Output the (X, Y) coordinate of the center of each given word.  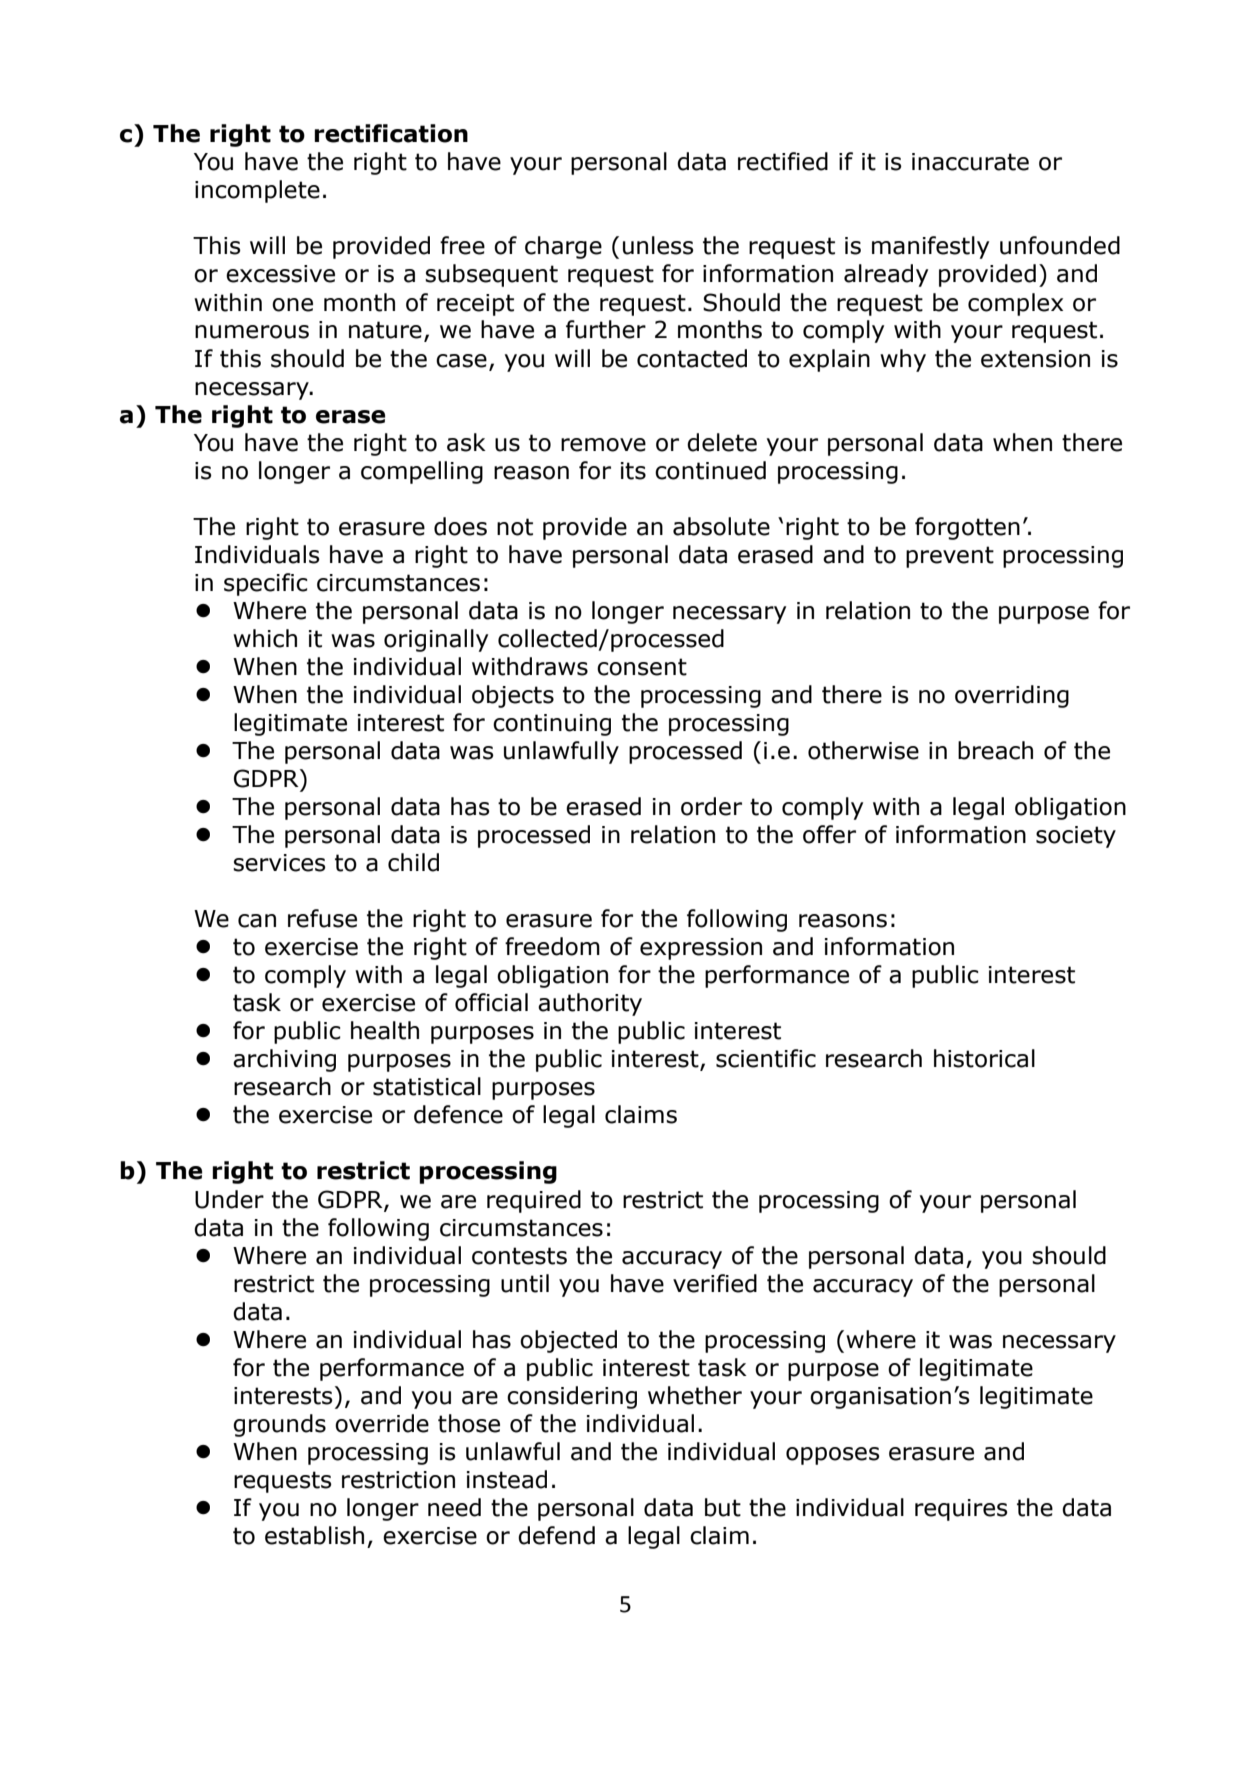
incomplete (257, 191)
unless (658, 245)
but (723, 1507)
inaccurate (970, 162)
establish (314, 1535)
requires (961, 1510)
